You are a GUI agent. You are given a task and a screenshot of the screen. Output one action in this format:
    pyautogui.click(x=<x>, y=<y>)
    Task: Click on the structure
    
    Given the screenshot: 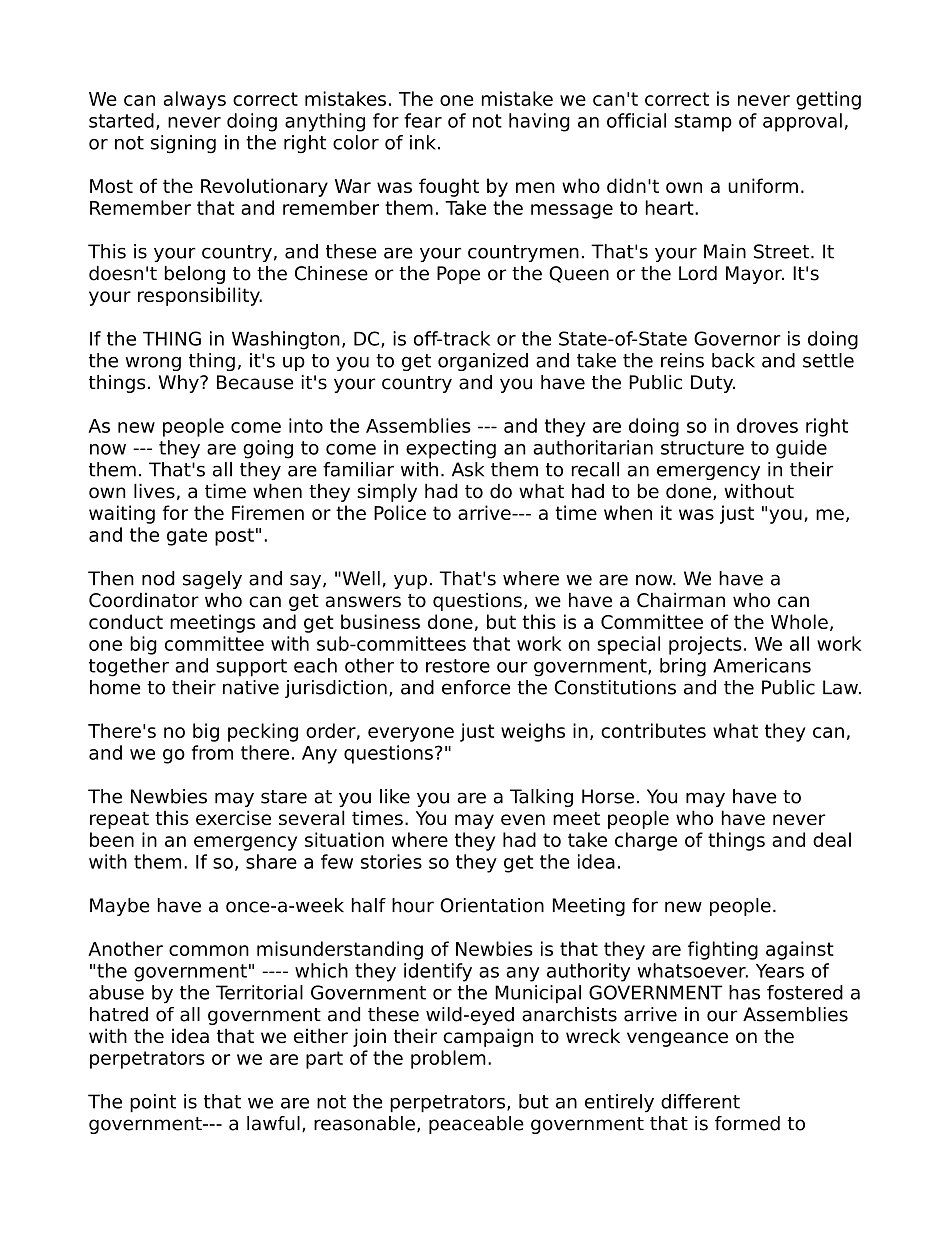 What is the action you would take?
    pyautogui.click(x=702, y=448)
